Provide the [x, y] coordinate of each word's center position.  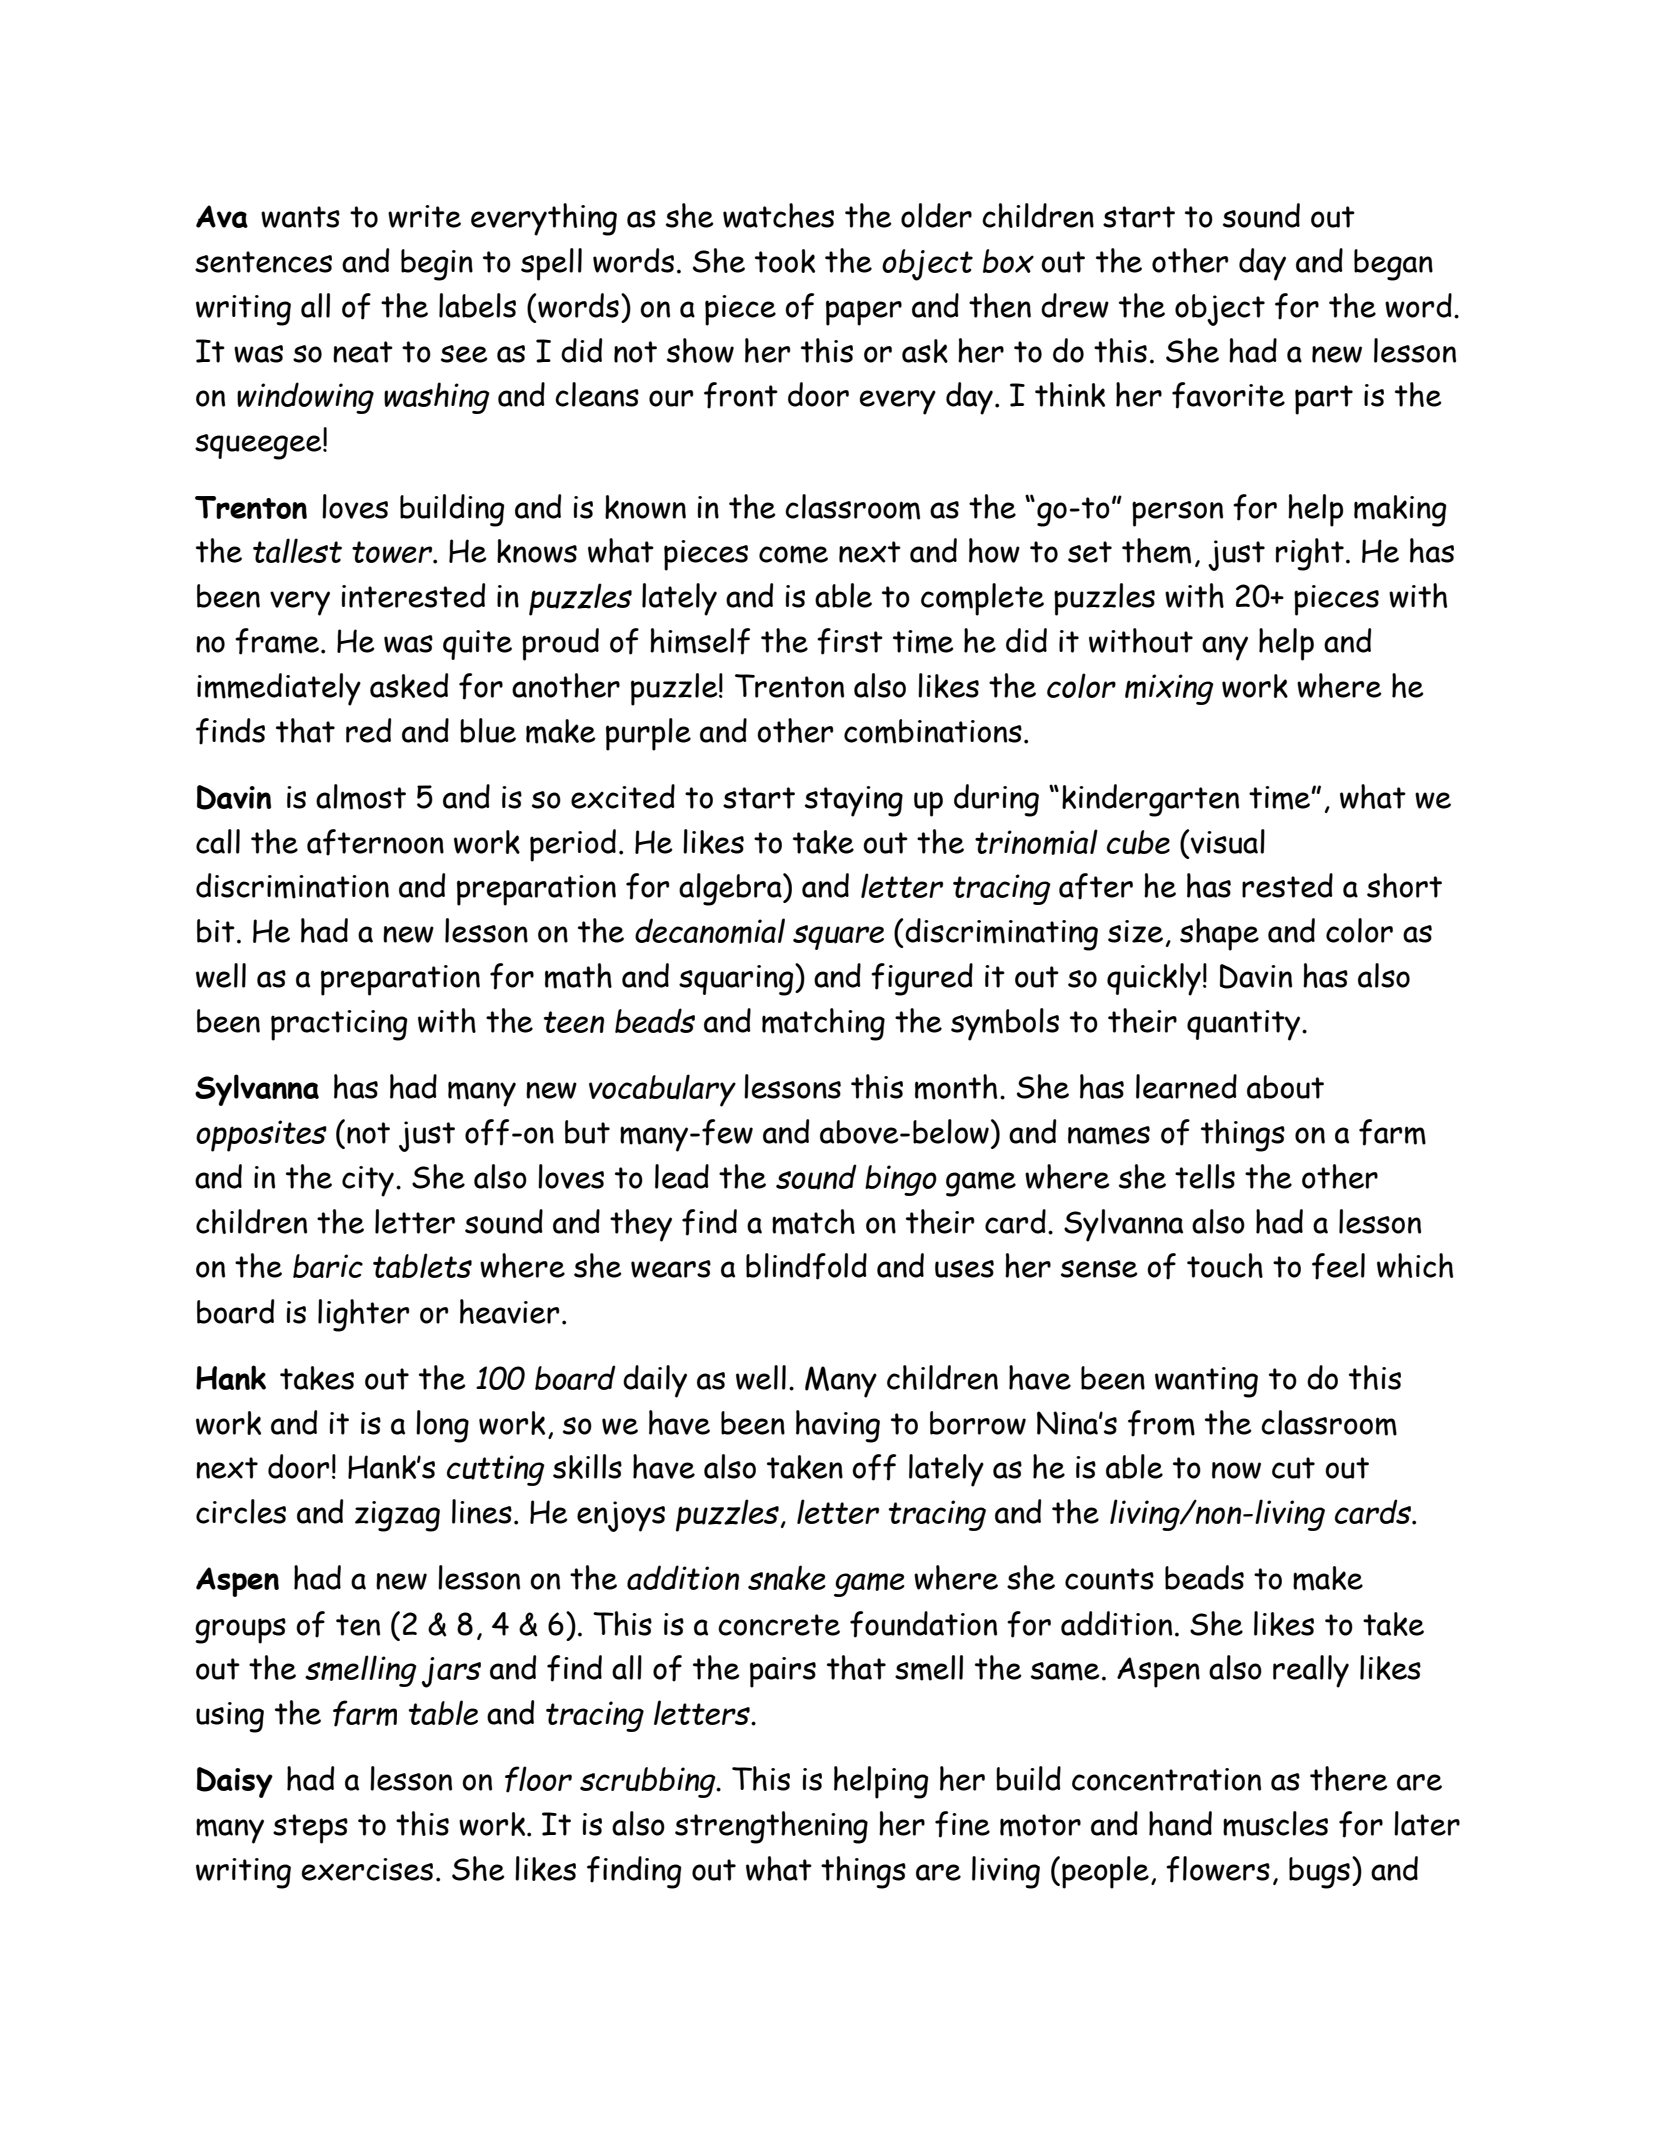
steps [310, 1829]
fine [962, 1824]
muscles [1275, 1824]
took [785, 261]
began [1393, 265]
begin [437, 265]
